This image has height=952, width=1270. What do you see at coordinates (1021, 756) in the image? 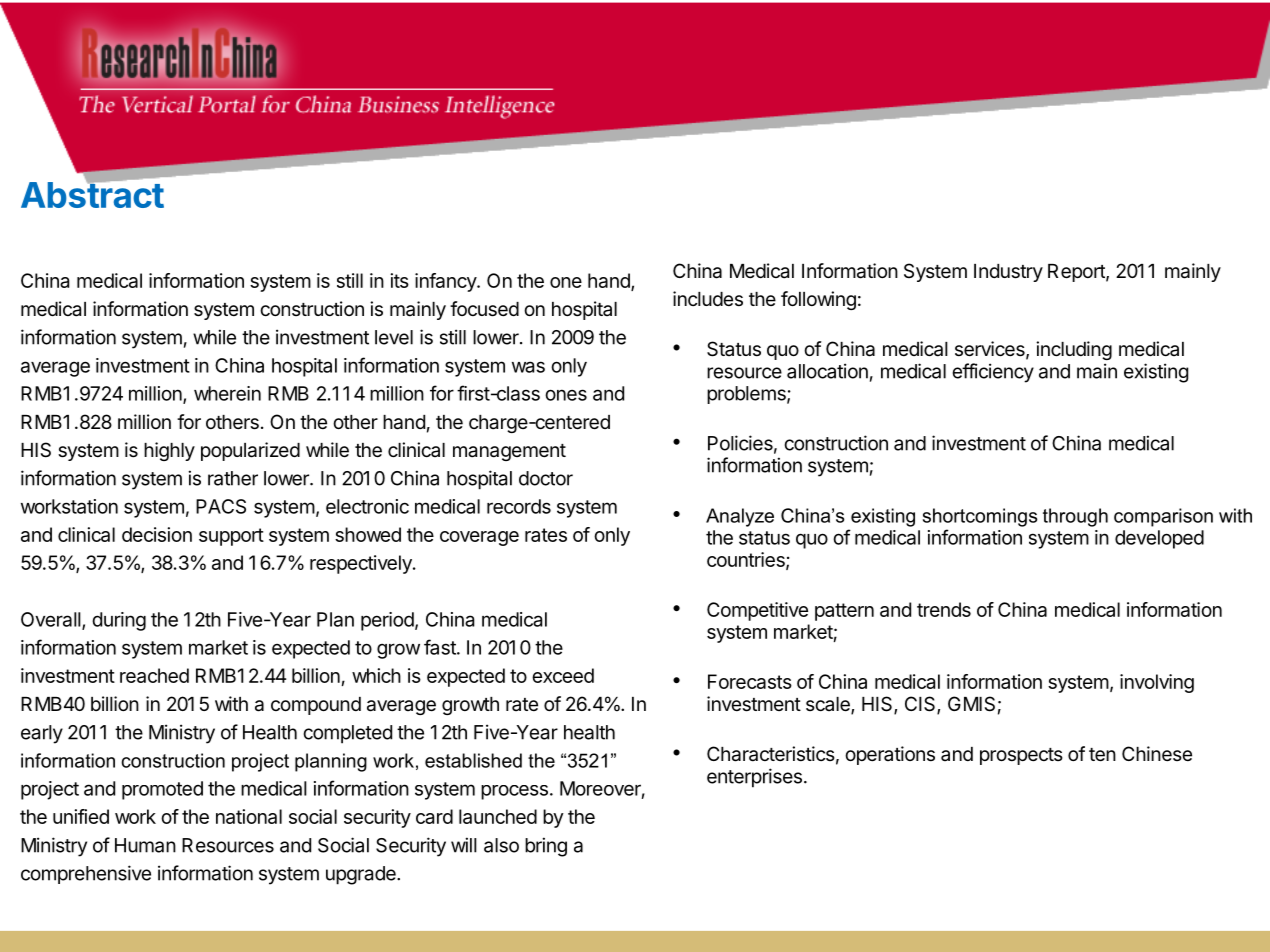
I see `prospects` at bounding box center [1021, 756].
